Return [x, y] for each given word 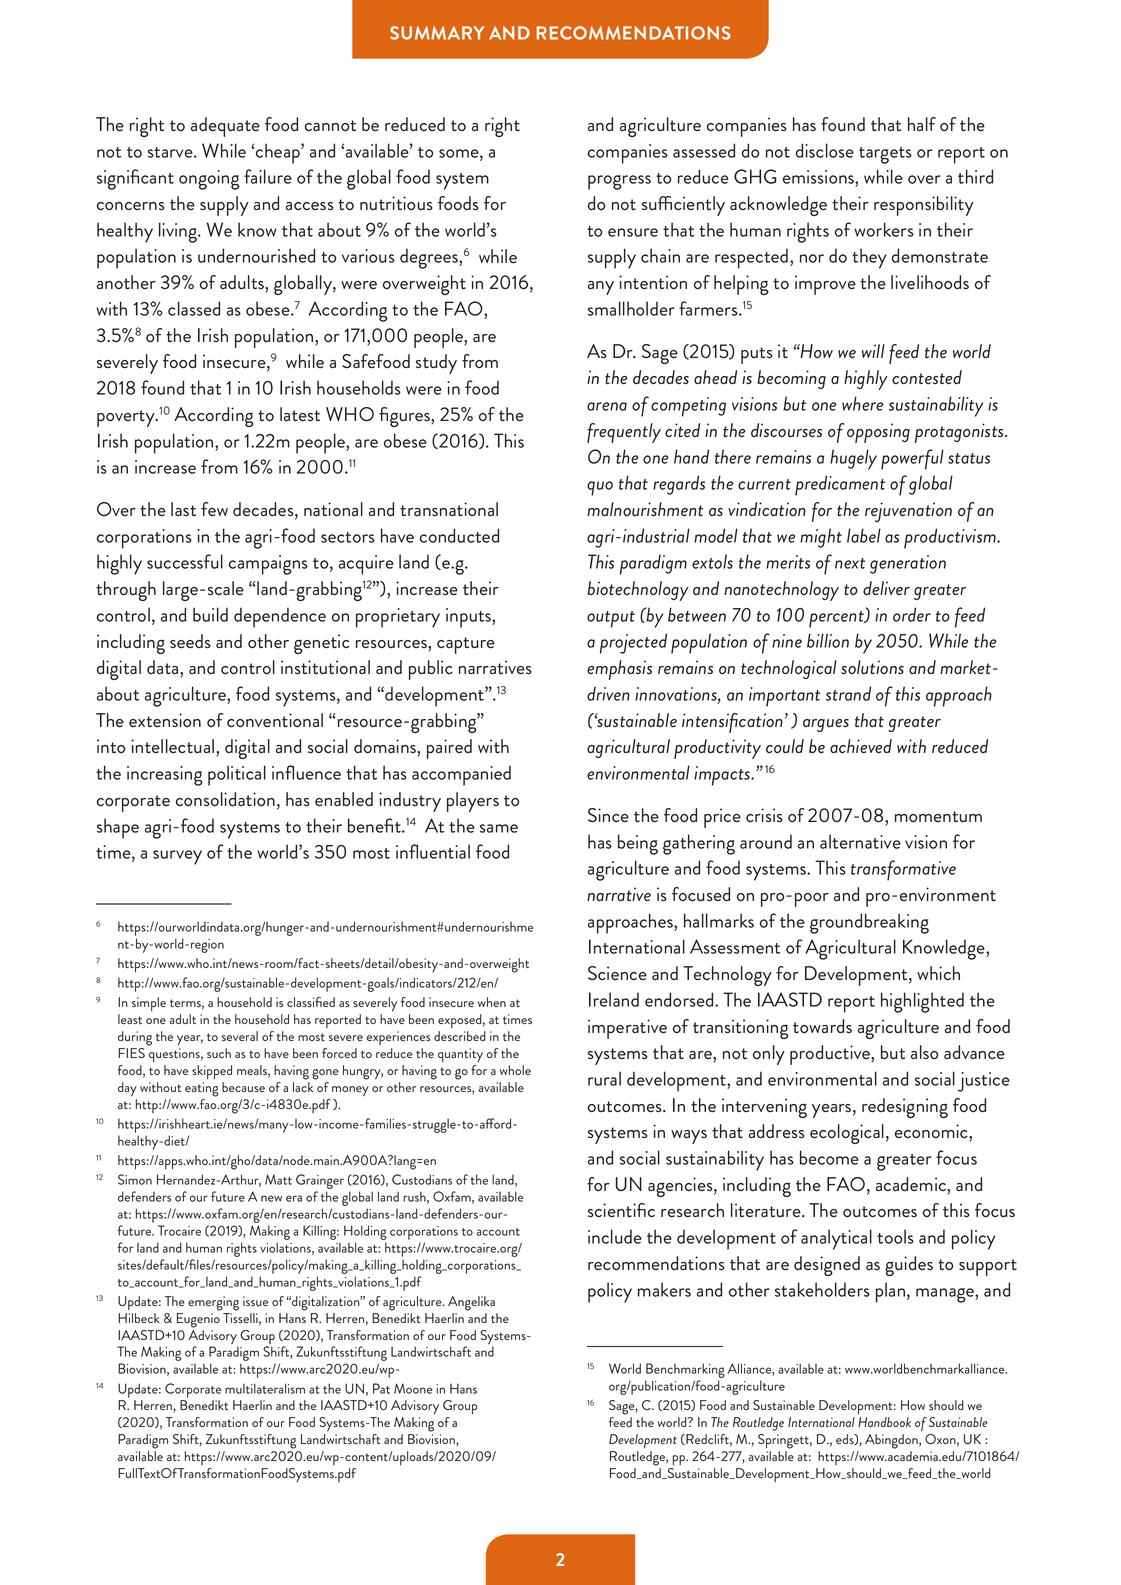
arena [607, 406]
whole [515, 1070]
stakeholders [822, 1289]
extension [165, 720]
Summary [437, 33]
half [922, 124]
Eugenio [198, 1320]
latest [300, 414]
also [924, 1052]
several [240, 1036]
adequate [225, 127]
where [862, 403]
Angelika [471, 1303]
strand [848, 693]
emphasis [619, 670]
